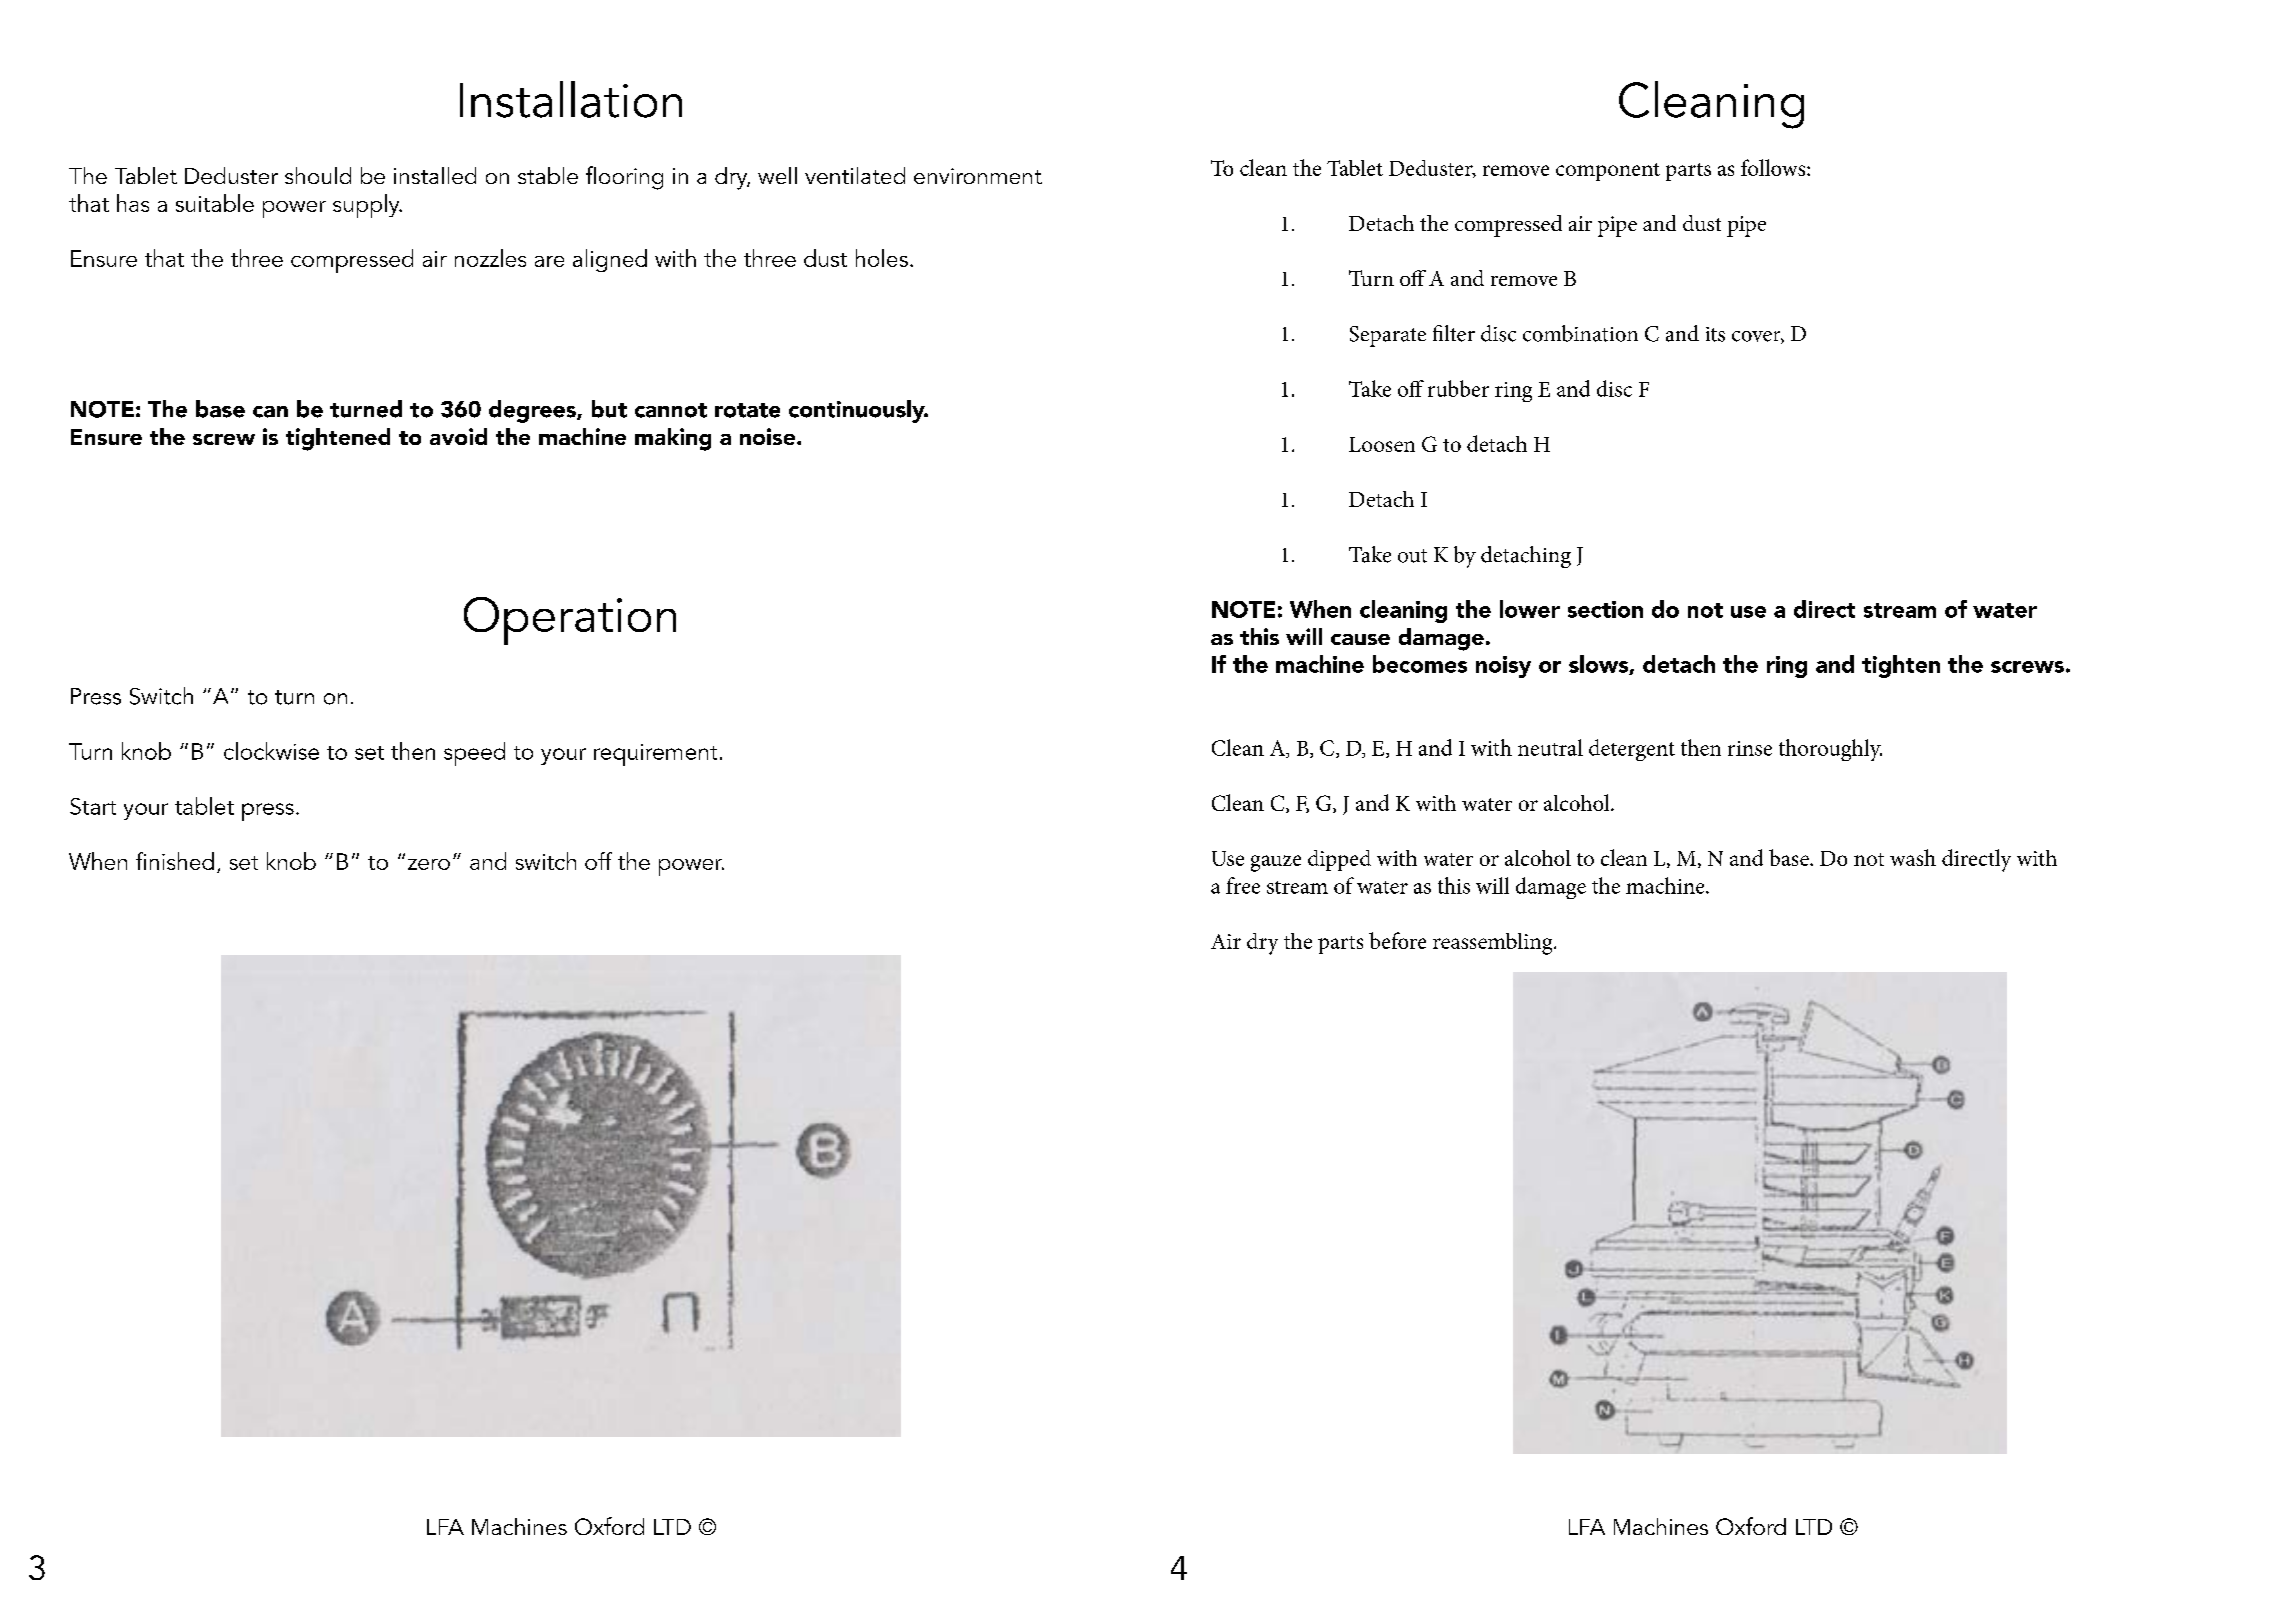  Describe the element at coordinates (1243, 885) in the image. I see `free` at that location.
